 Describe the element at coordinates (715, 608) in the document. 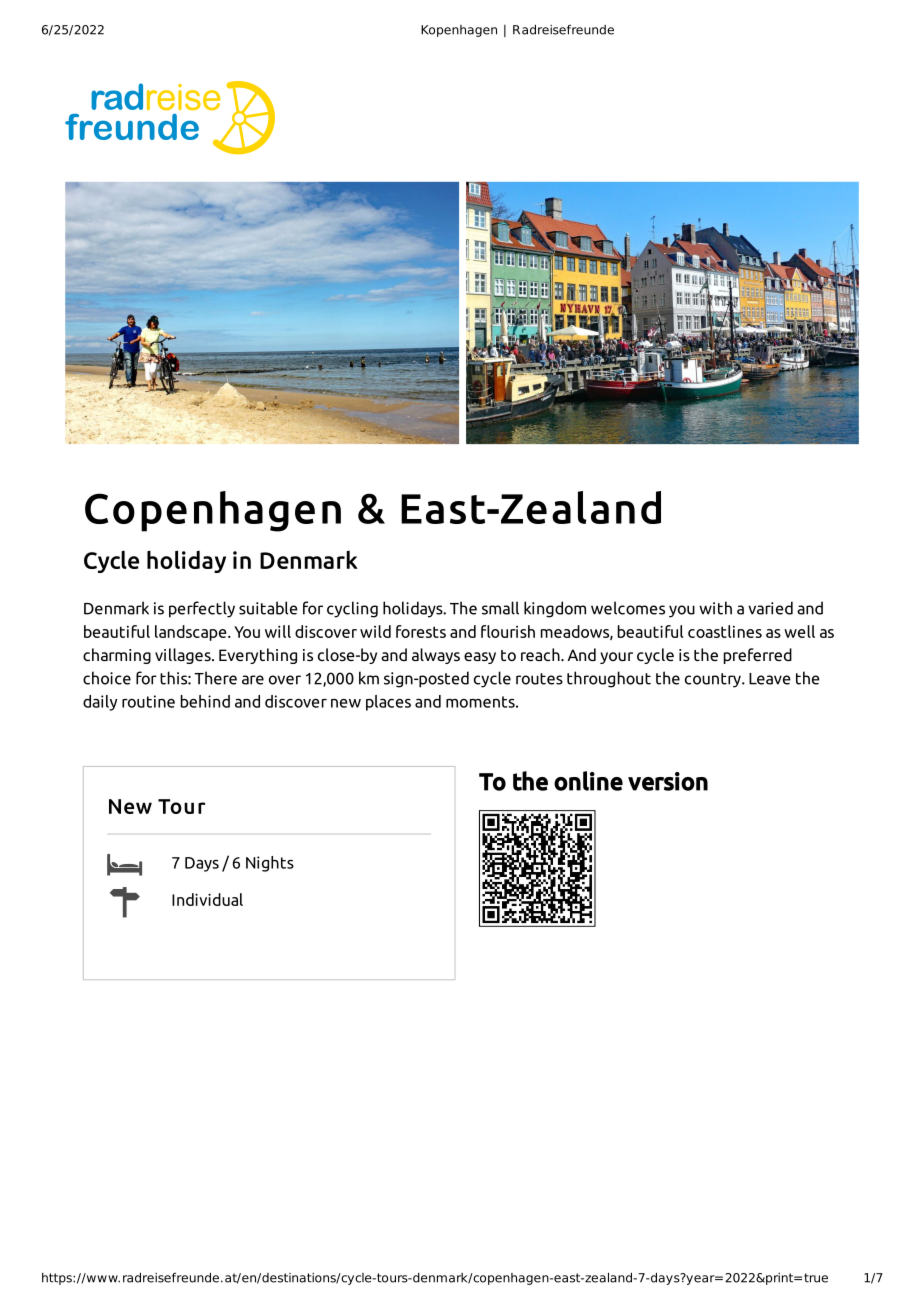

I see `with` at that location.
